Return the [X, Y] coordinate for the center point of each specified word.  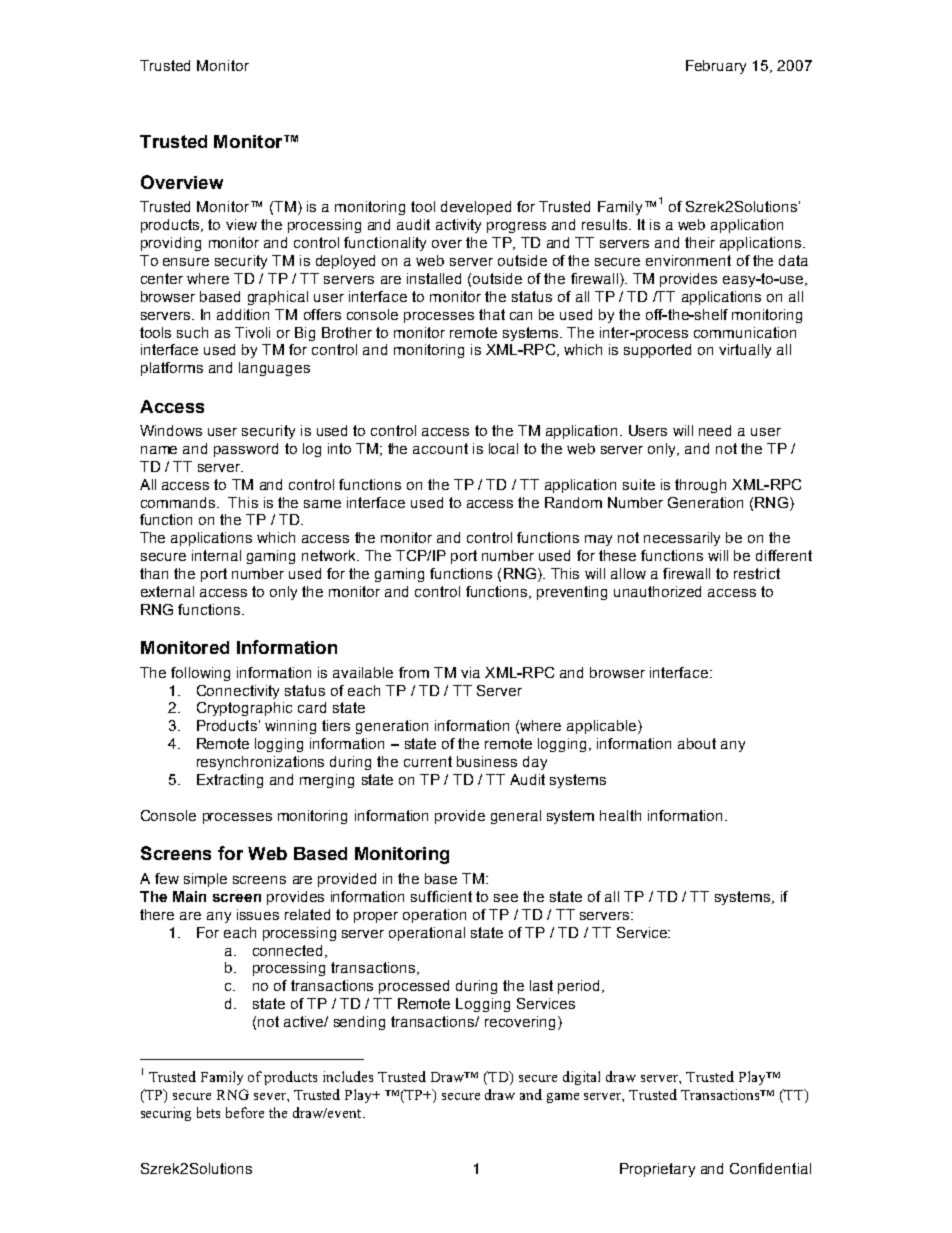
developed [476, 208]
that [492, 314]
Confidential [770, 1168]
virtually [745, 351]
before [245, 1112]
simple [205, 880]
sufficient [441, 896]
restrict [757, 573]
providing [171, 244]
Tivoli [252, 332]
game [563, 1098]
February [716, 67]
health [620, 815]
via [470, 672]
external [167, 591]
